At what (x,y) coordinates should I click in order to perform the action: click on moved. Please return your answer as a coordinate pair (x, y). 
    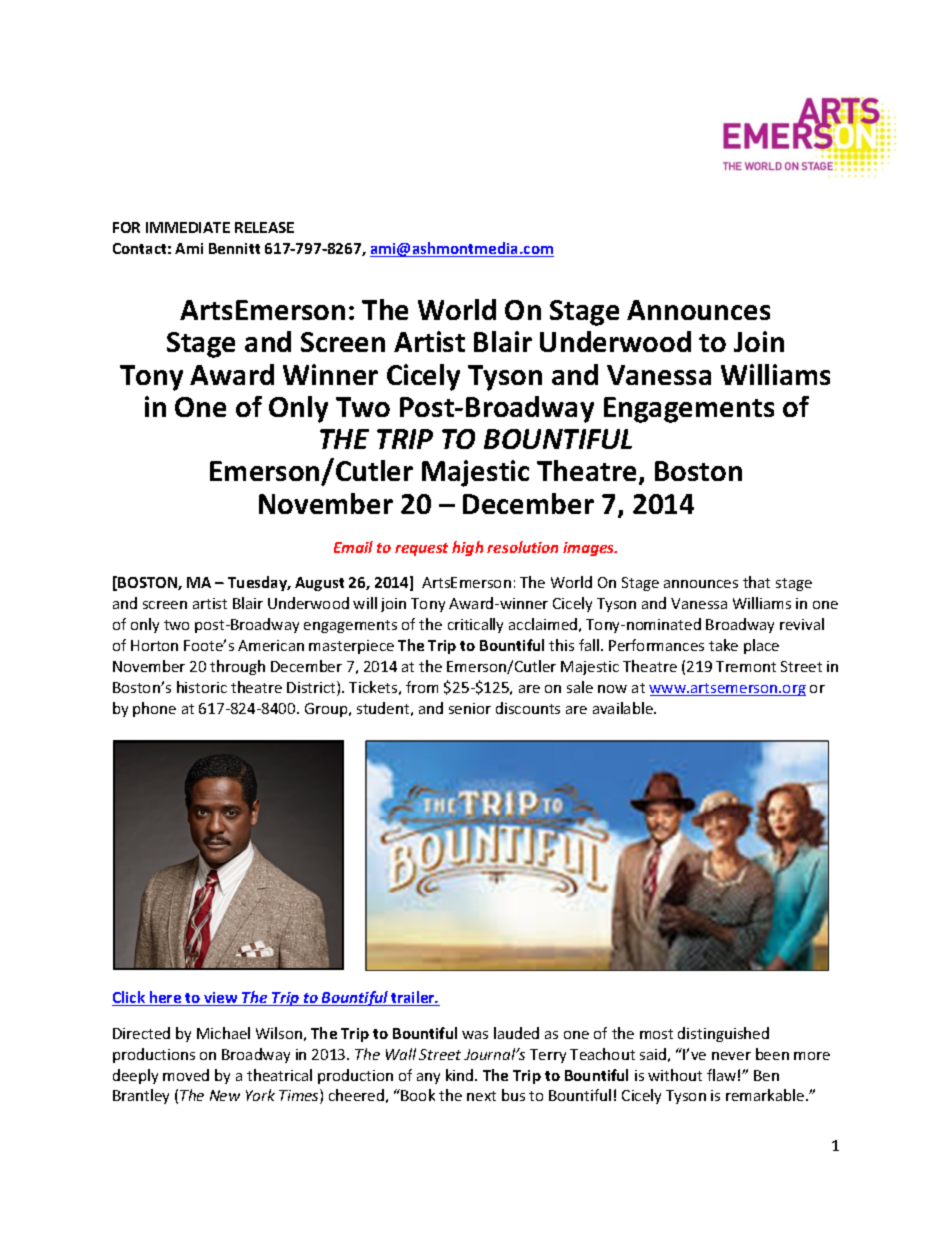
    Looking at the image, I should click on (186, 1075).
